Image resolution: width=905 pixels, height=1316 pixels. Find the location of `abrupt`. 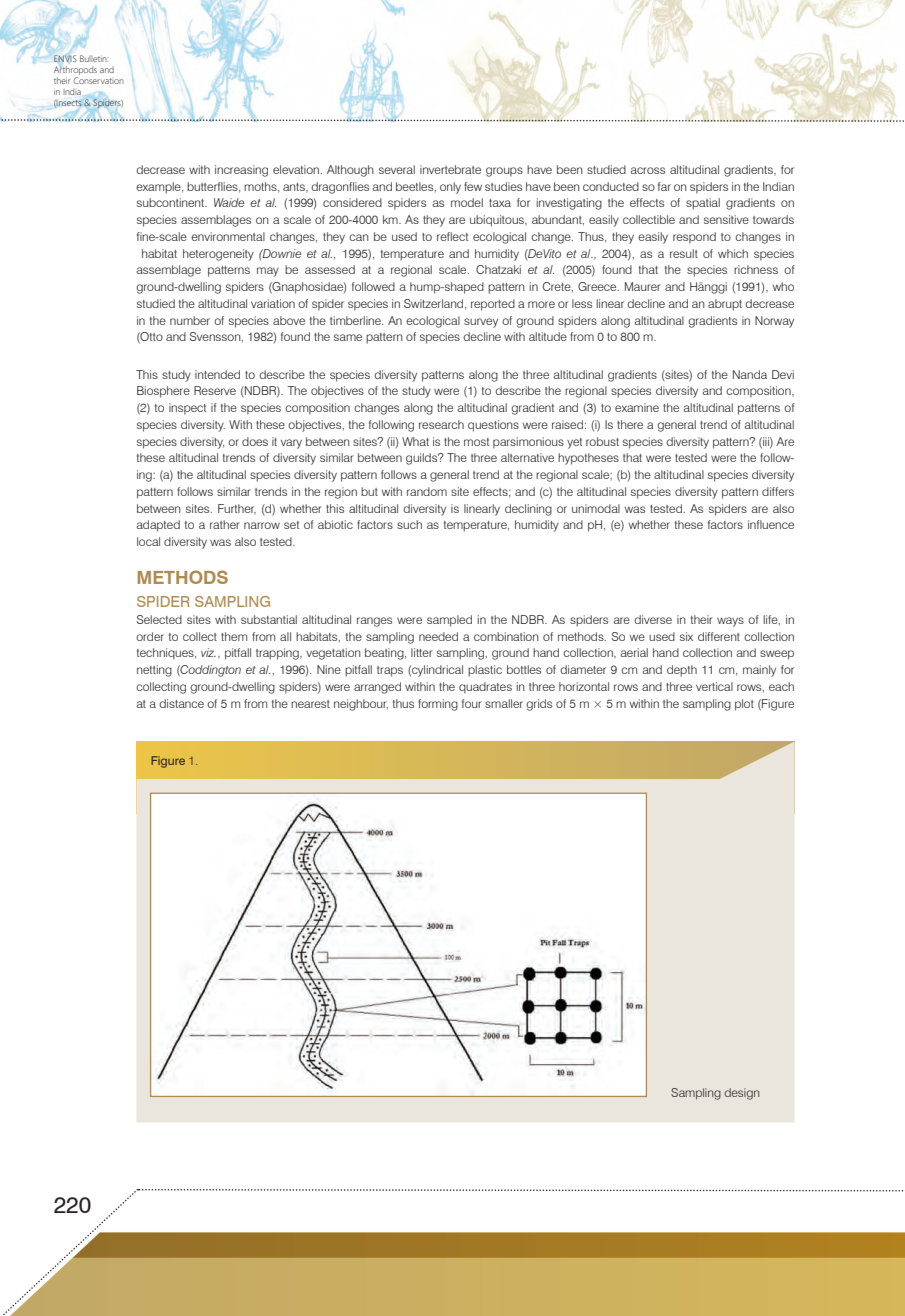

abrupt is located at coordinates (725, 305).
